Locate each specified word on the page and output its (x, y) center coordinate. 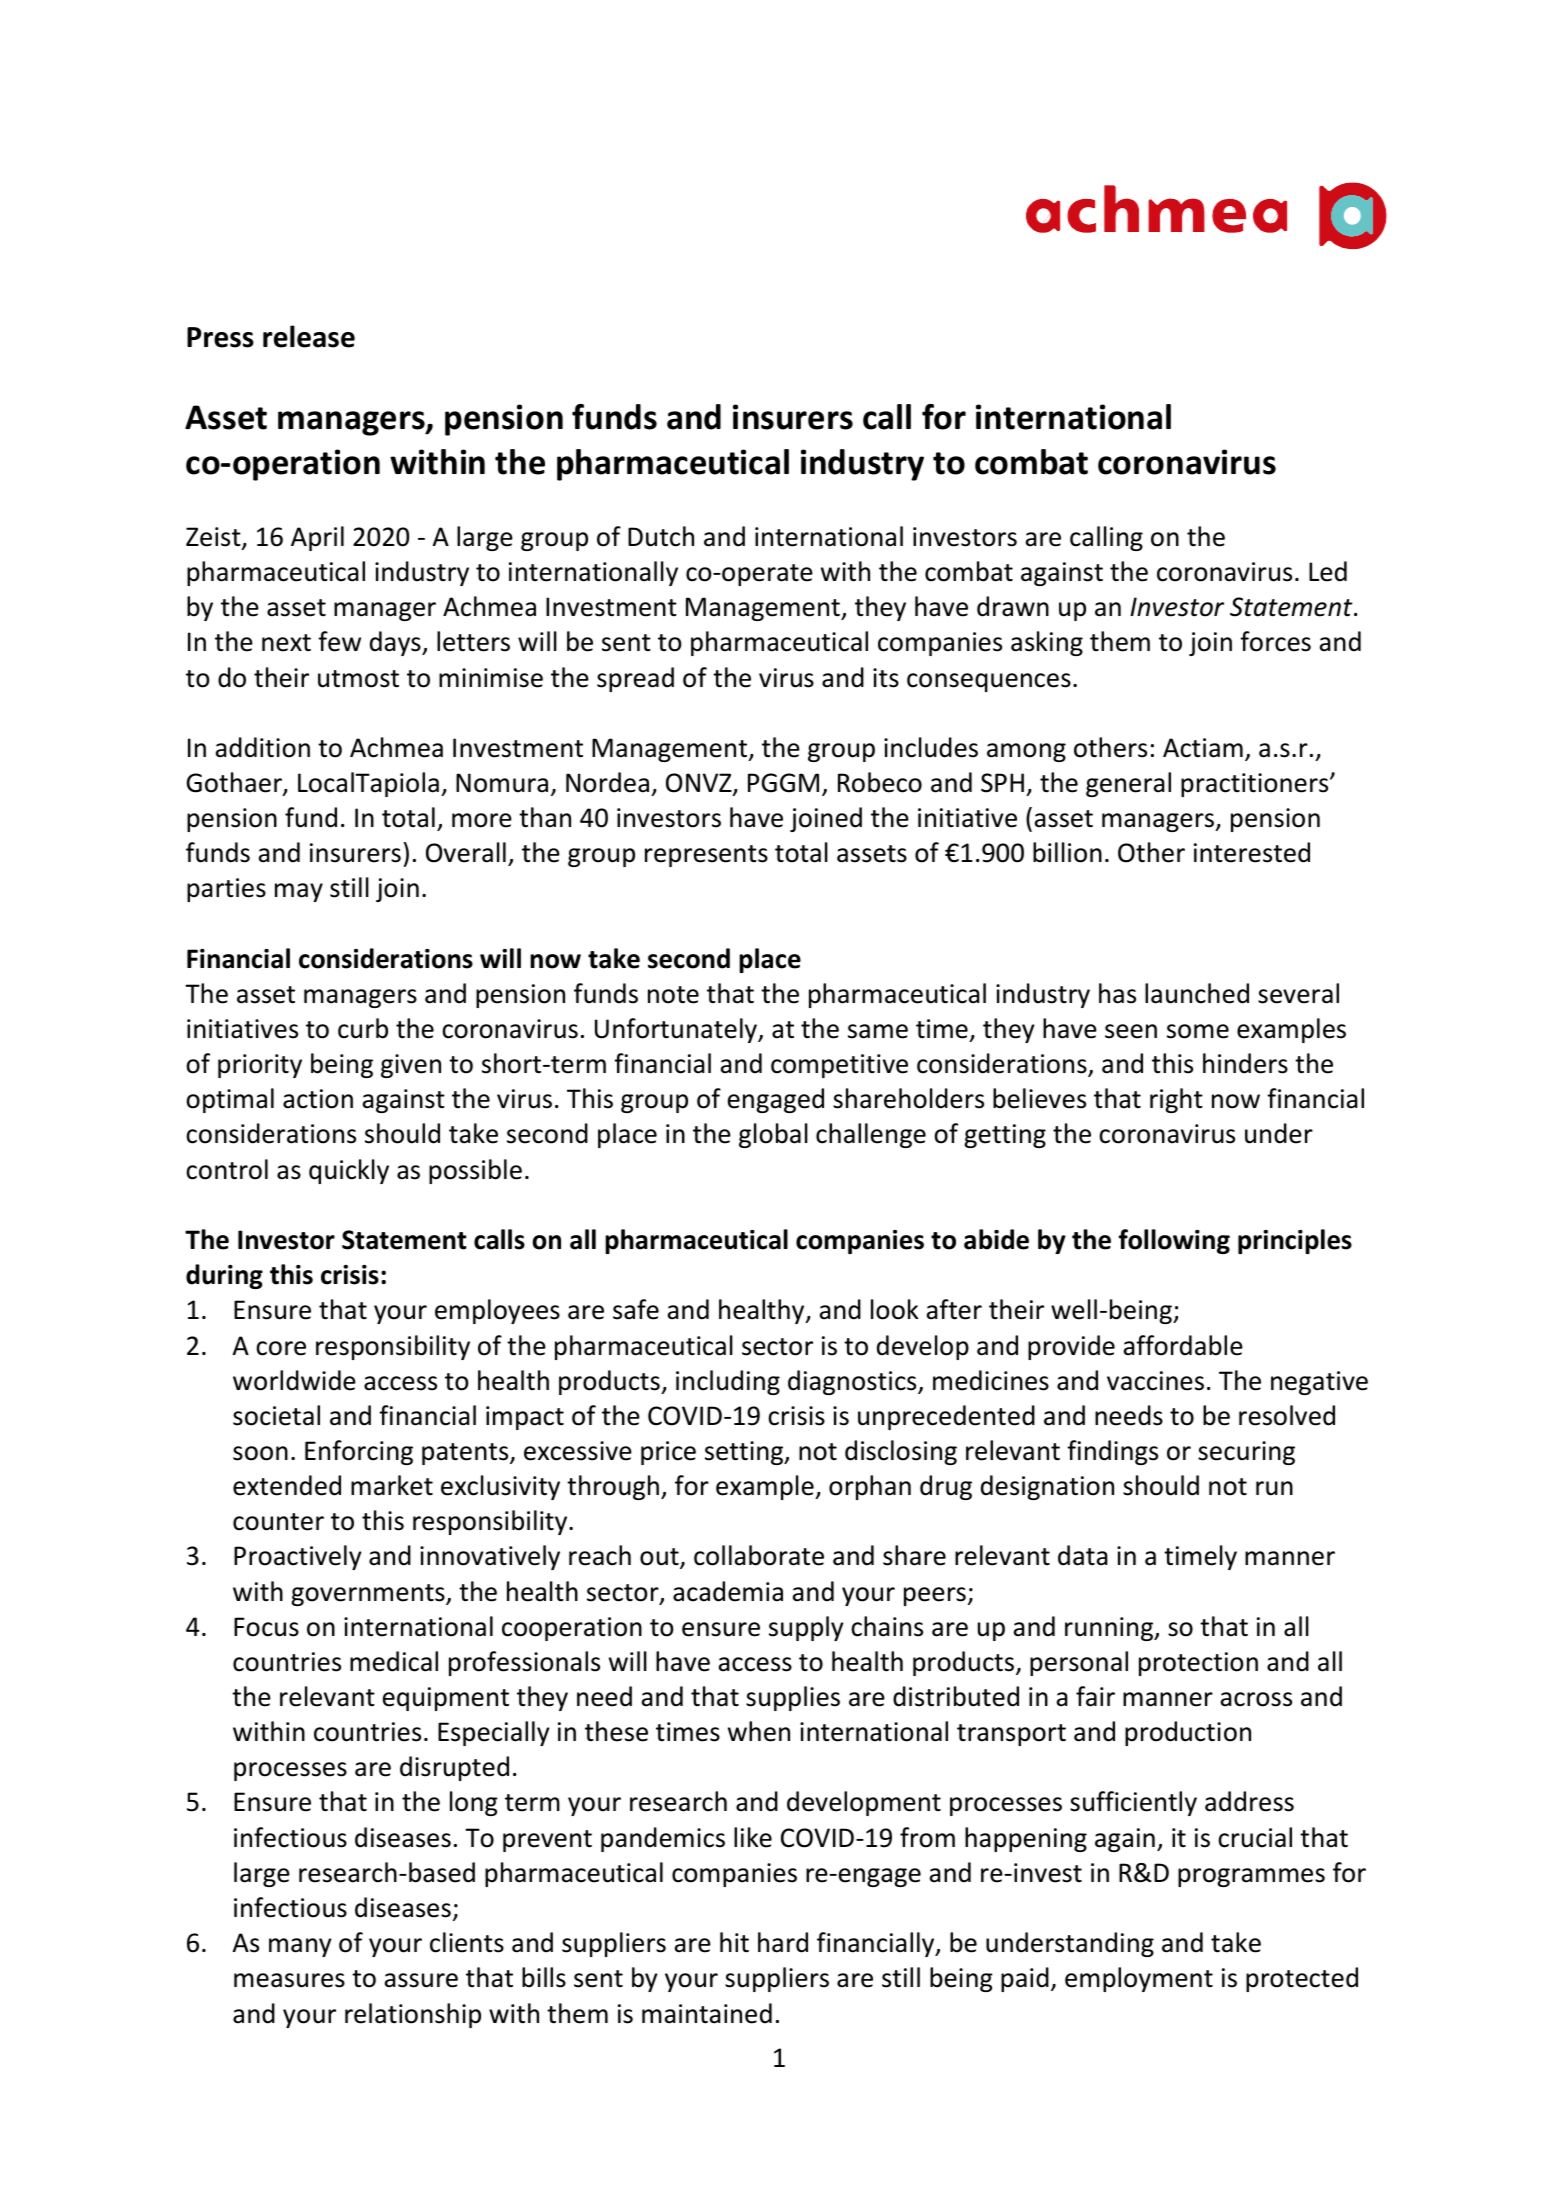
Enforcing (359, 1452)
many (300, 1947)
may (299, 892)
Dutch (661, 536)
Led (1328, 571)
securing (1246, 1453)
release (309, 336)
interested (1252, 852)
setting (745, 1453)
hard (783, 1942)
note (673, 995)
